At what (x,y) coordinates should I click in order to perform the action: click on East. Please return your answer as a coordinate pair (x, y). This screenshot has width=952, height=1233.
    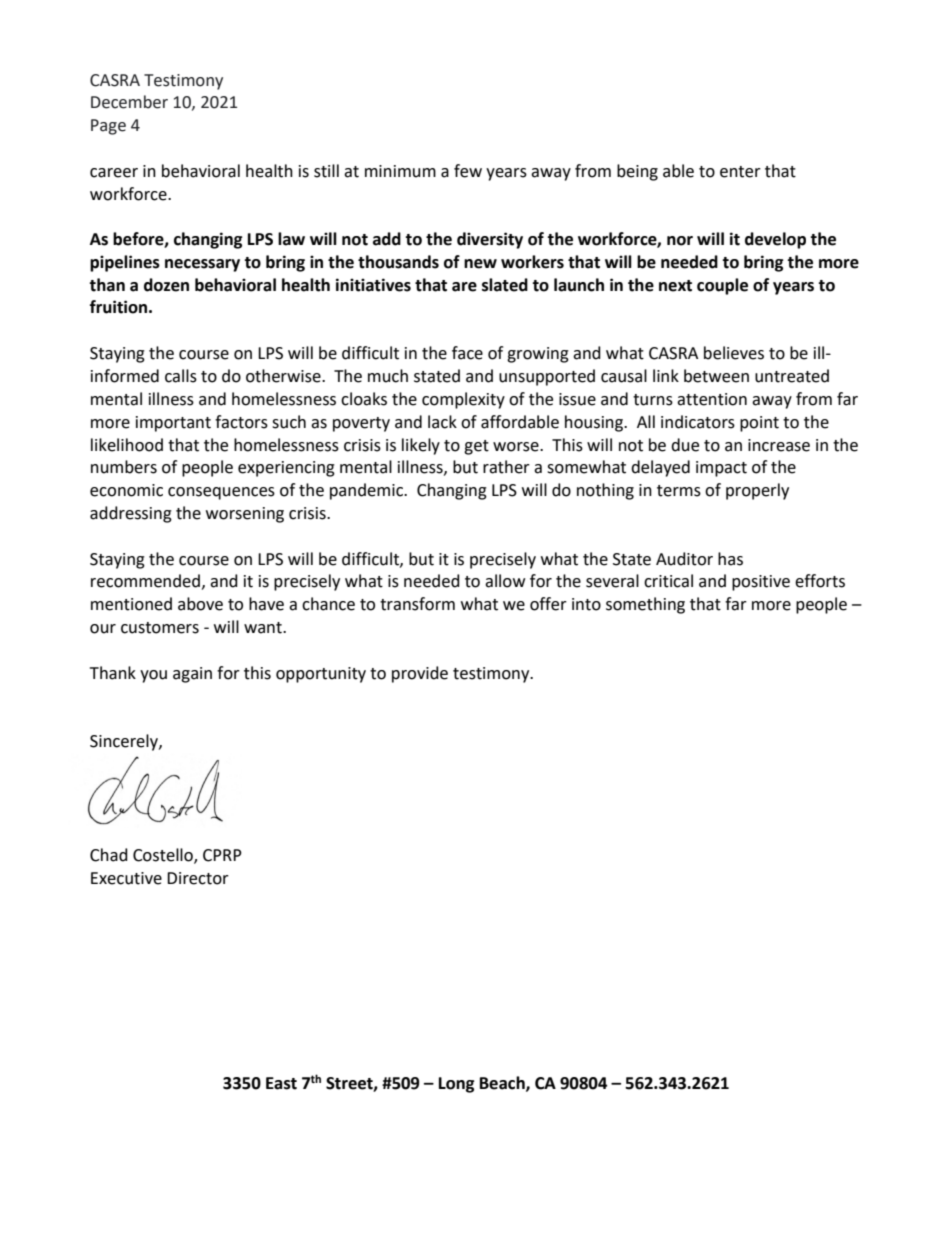
    Looking at the image, I should click on (281, 1083).
